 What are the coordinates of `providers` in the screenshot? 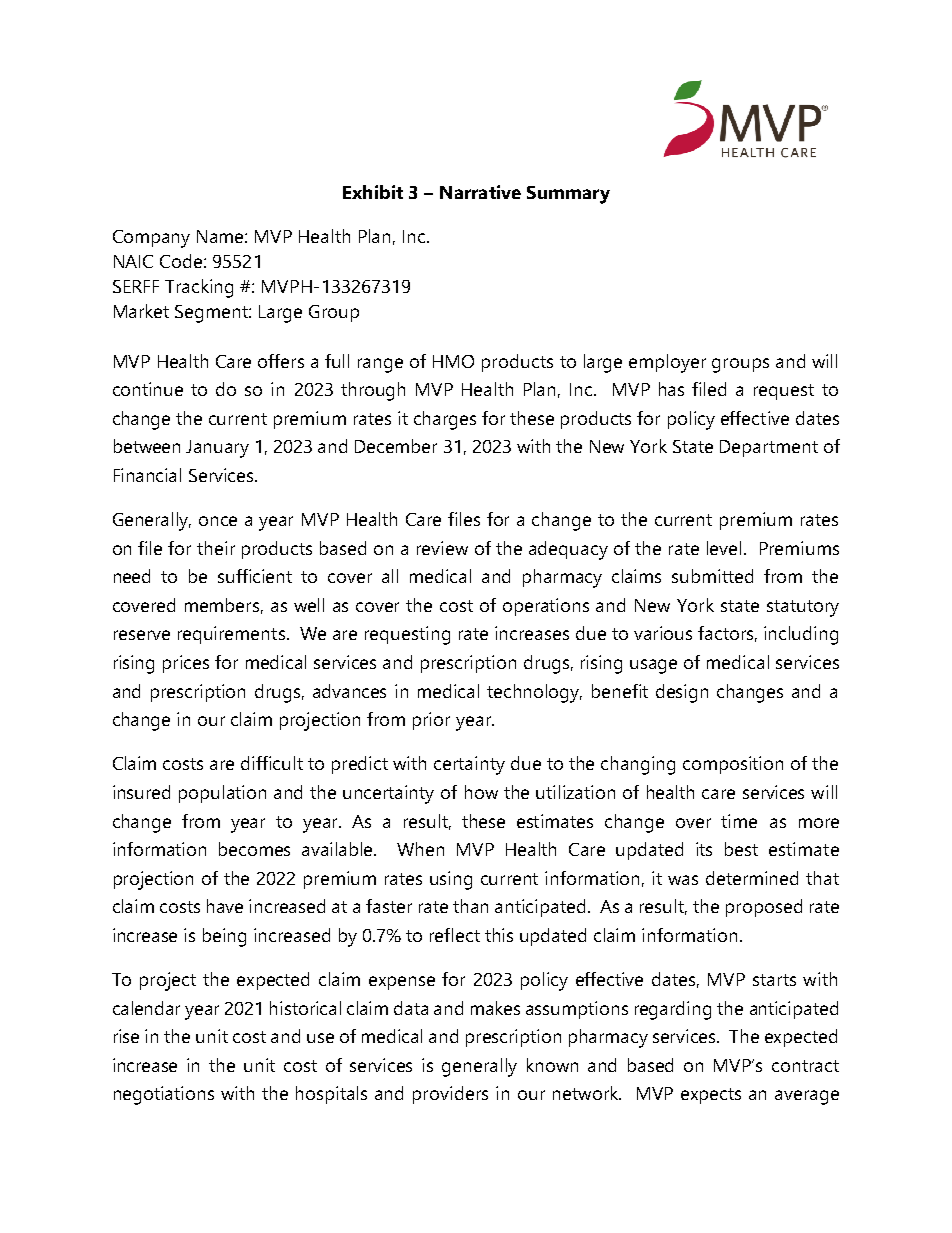 It's located at (450, 1095).
